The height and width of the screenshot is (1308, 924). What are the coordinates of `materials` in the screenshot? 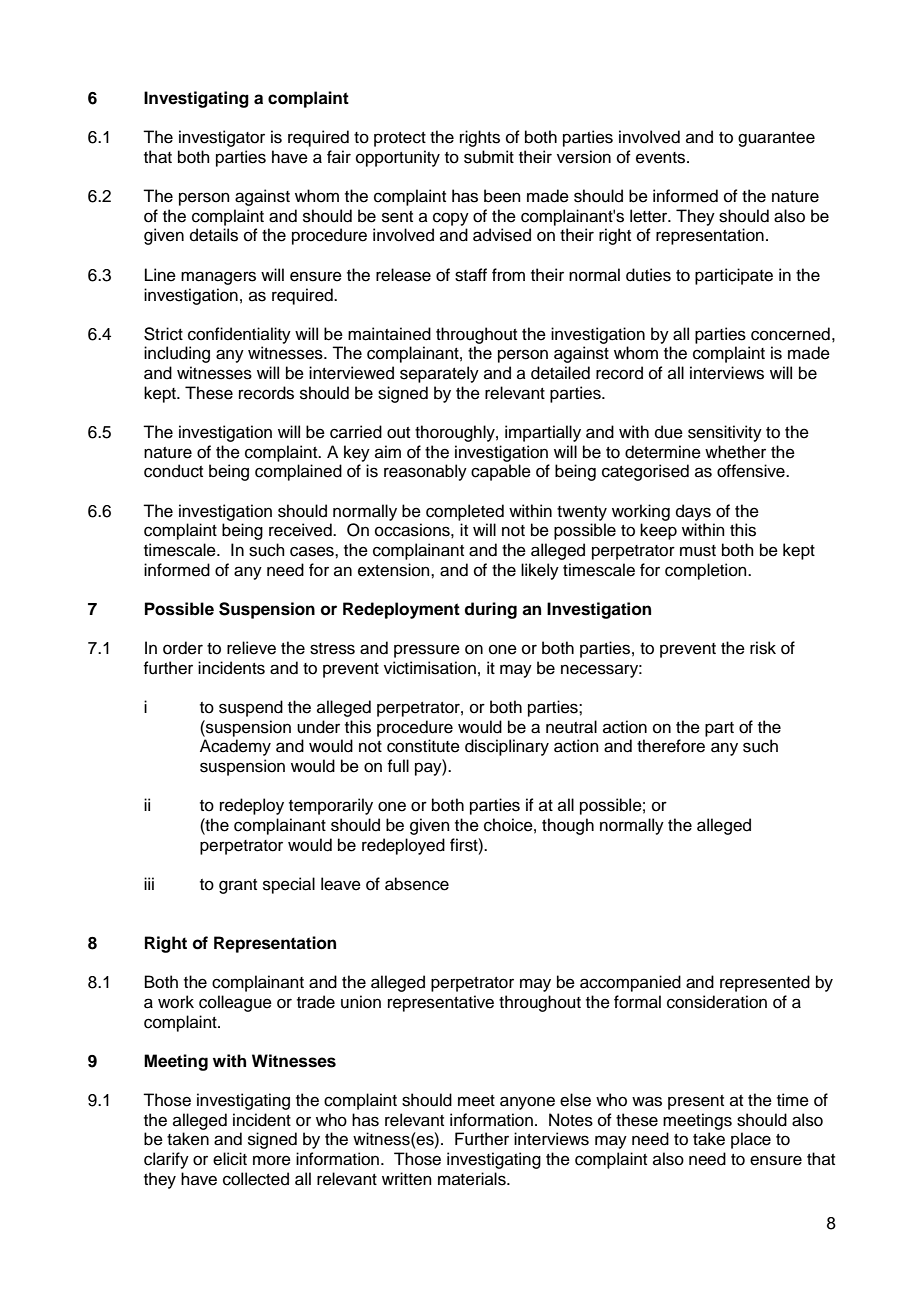 It's located at (473, 1179).
